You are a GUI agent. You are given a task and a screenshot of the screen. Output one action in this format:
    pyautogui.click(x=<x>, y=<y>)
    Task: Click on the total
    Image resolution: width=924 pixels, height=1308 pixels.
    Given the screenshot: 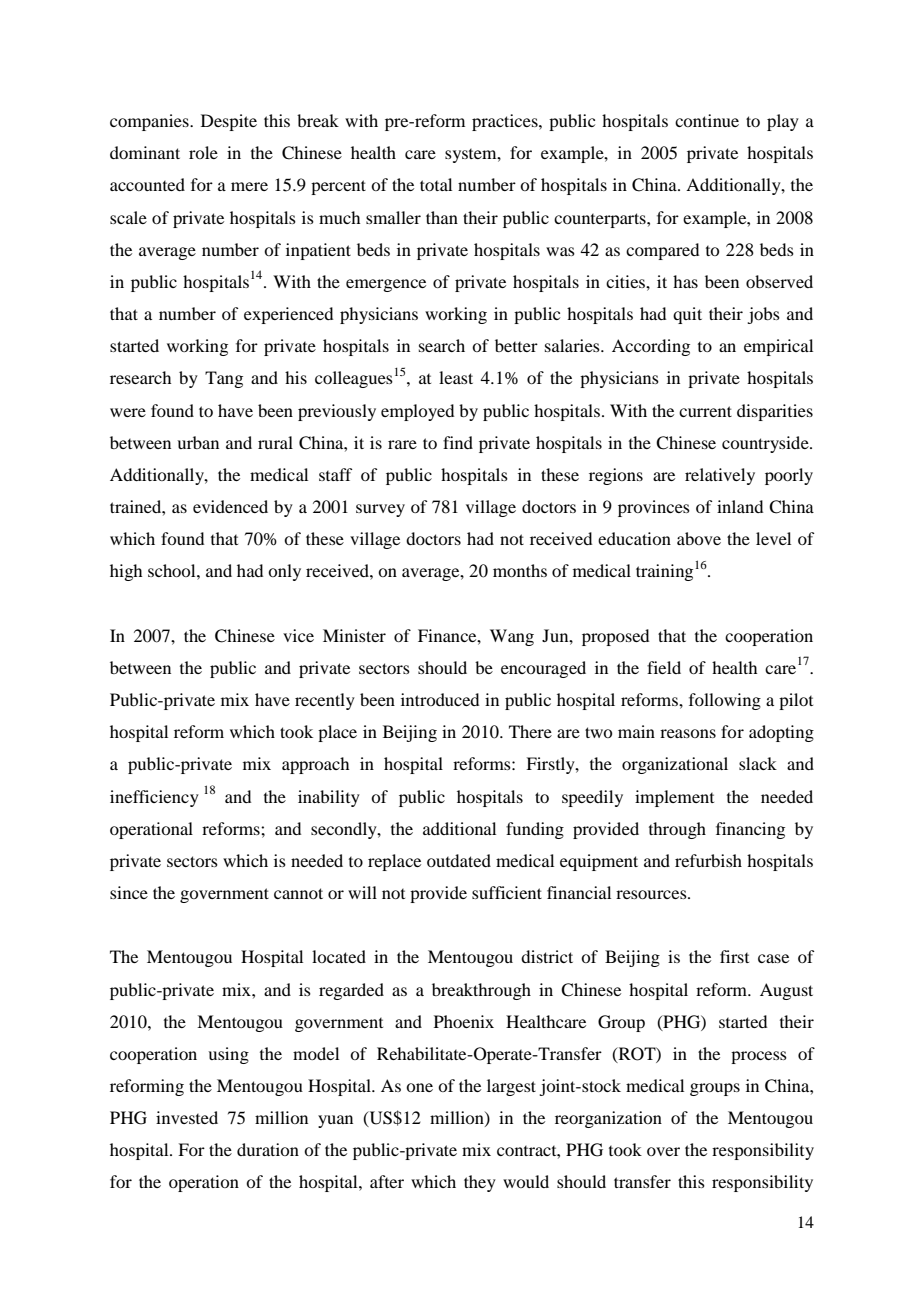 What is the action you would take?
    pyautogui.click(x=436, y=184)
